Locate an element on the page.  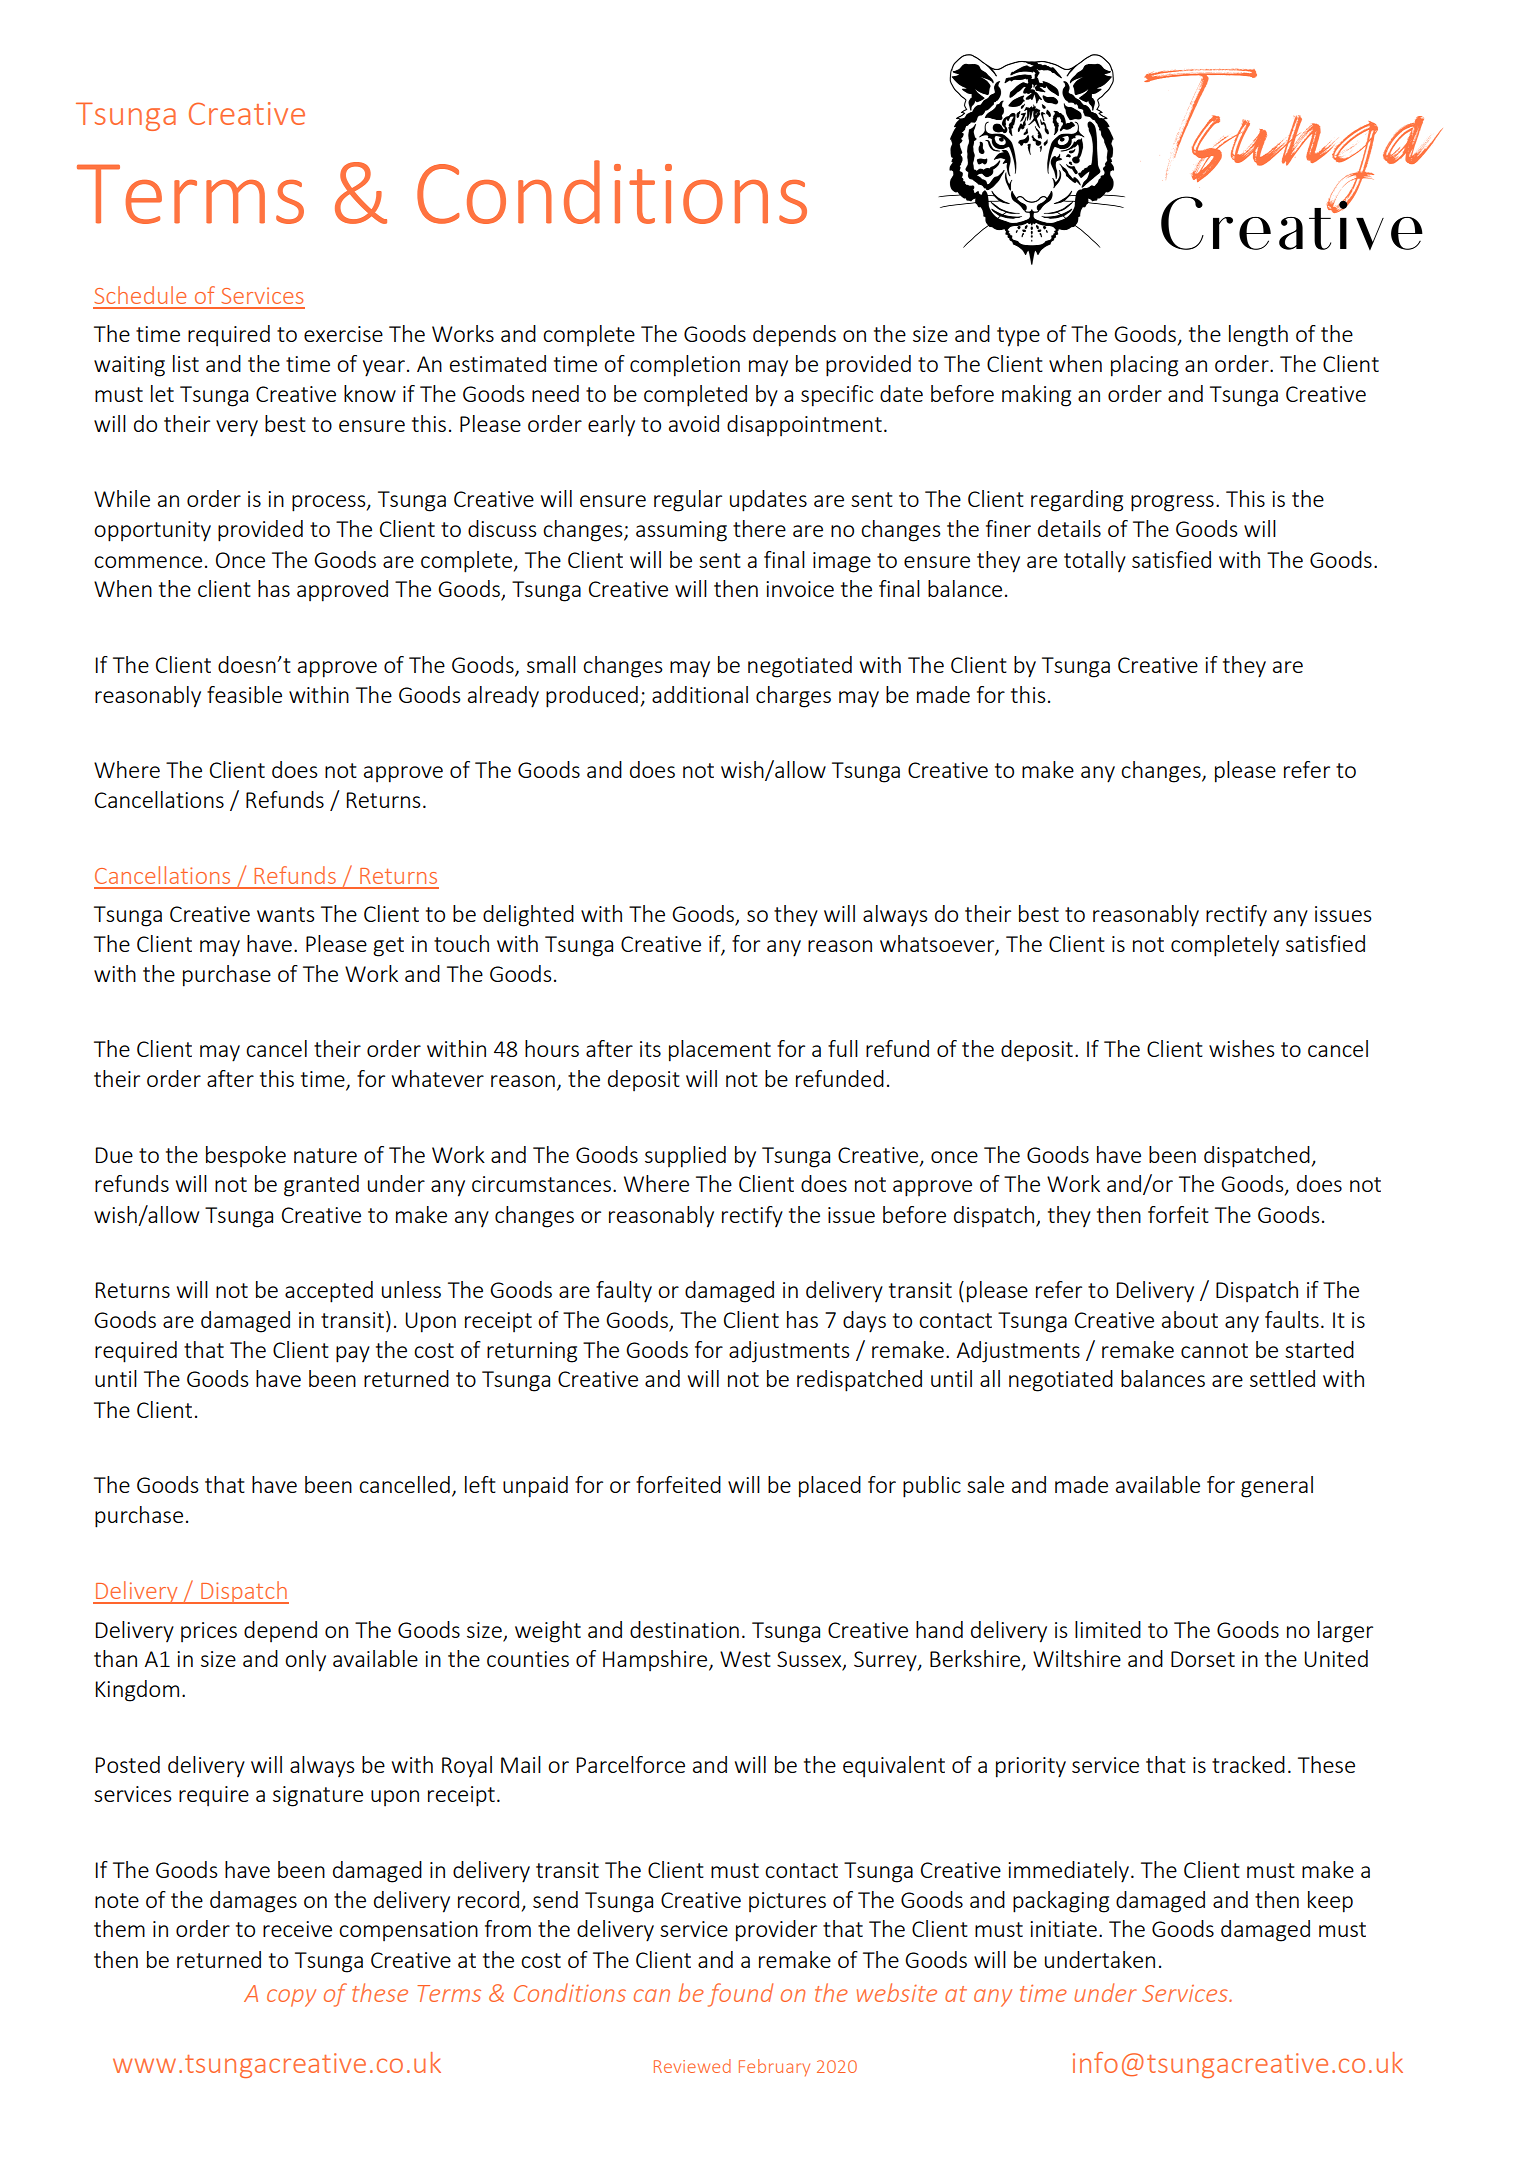
placement is located at coordinates (720, 1051).
